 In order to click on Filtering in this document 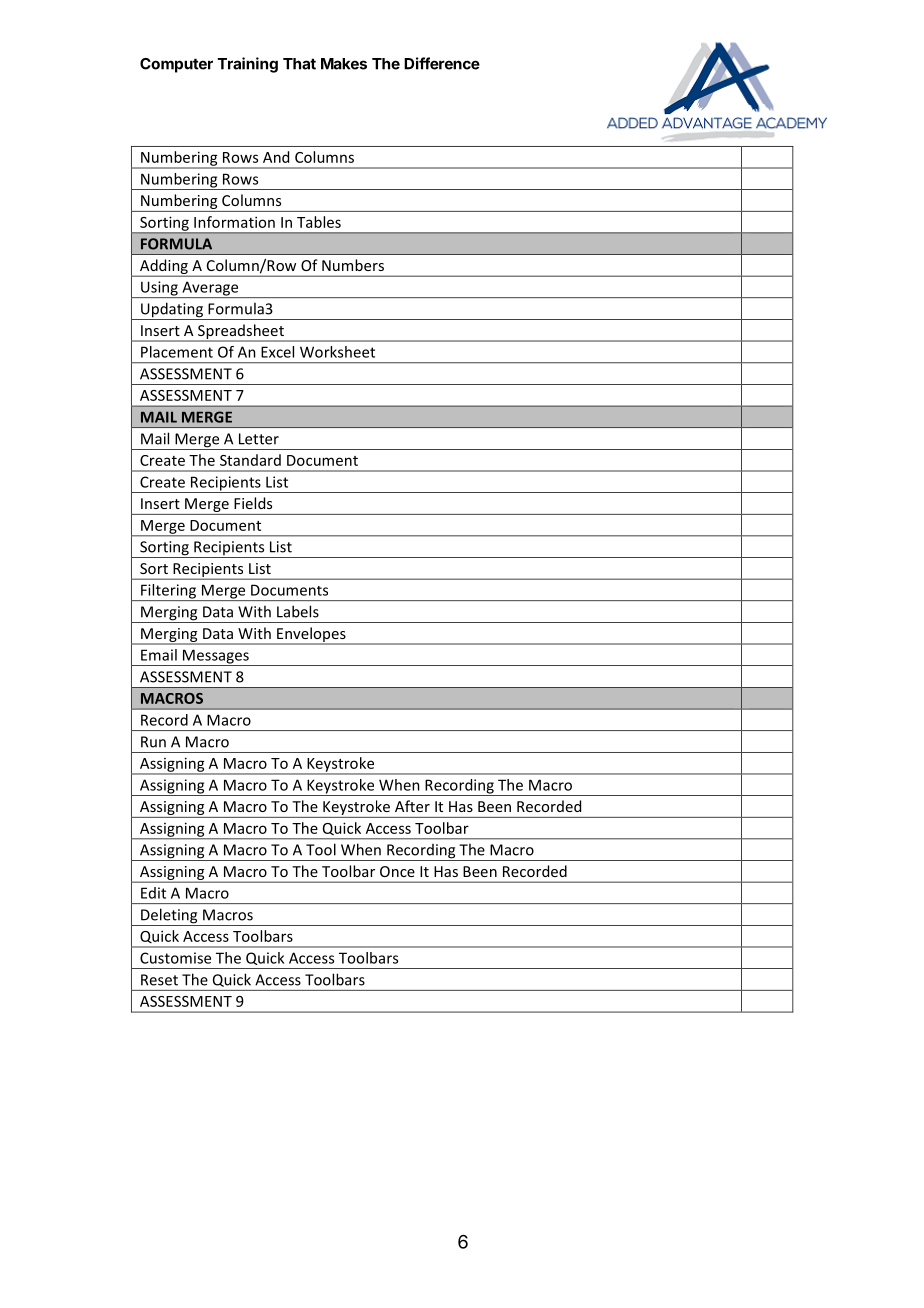, I will do `click(169, 592)`.
